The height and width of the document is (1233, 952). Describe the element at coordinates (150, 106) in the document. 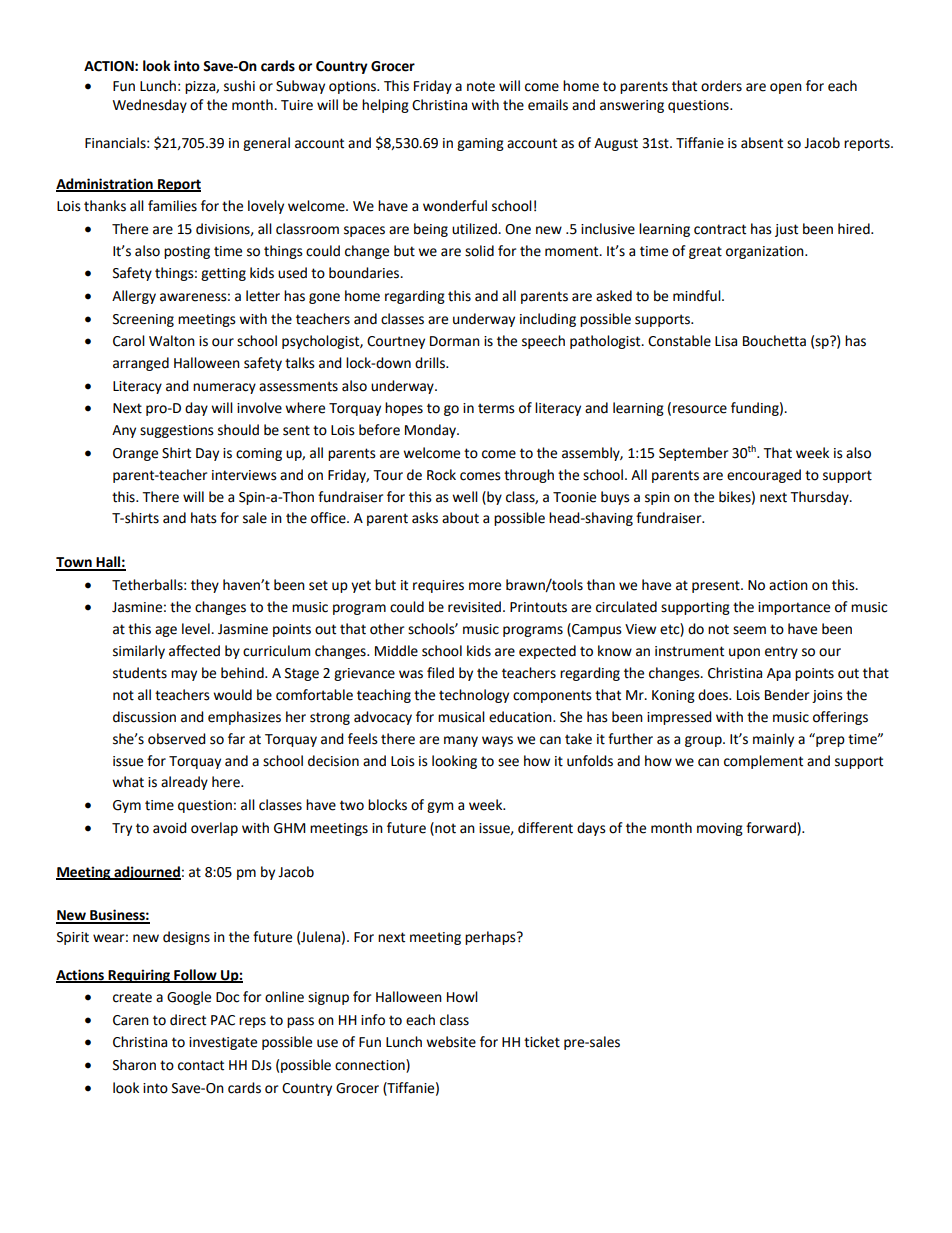

I see `Wednesday` at that location.
